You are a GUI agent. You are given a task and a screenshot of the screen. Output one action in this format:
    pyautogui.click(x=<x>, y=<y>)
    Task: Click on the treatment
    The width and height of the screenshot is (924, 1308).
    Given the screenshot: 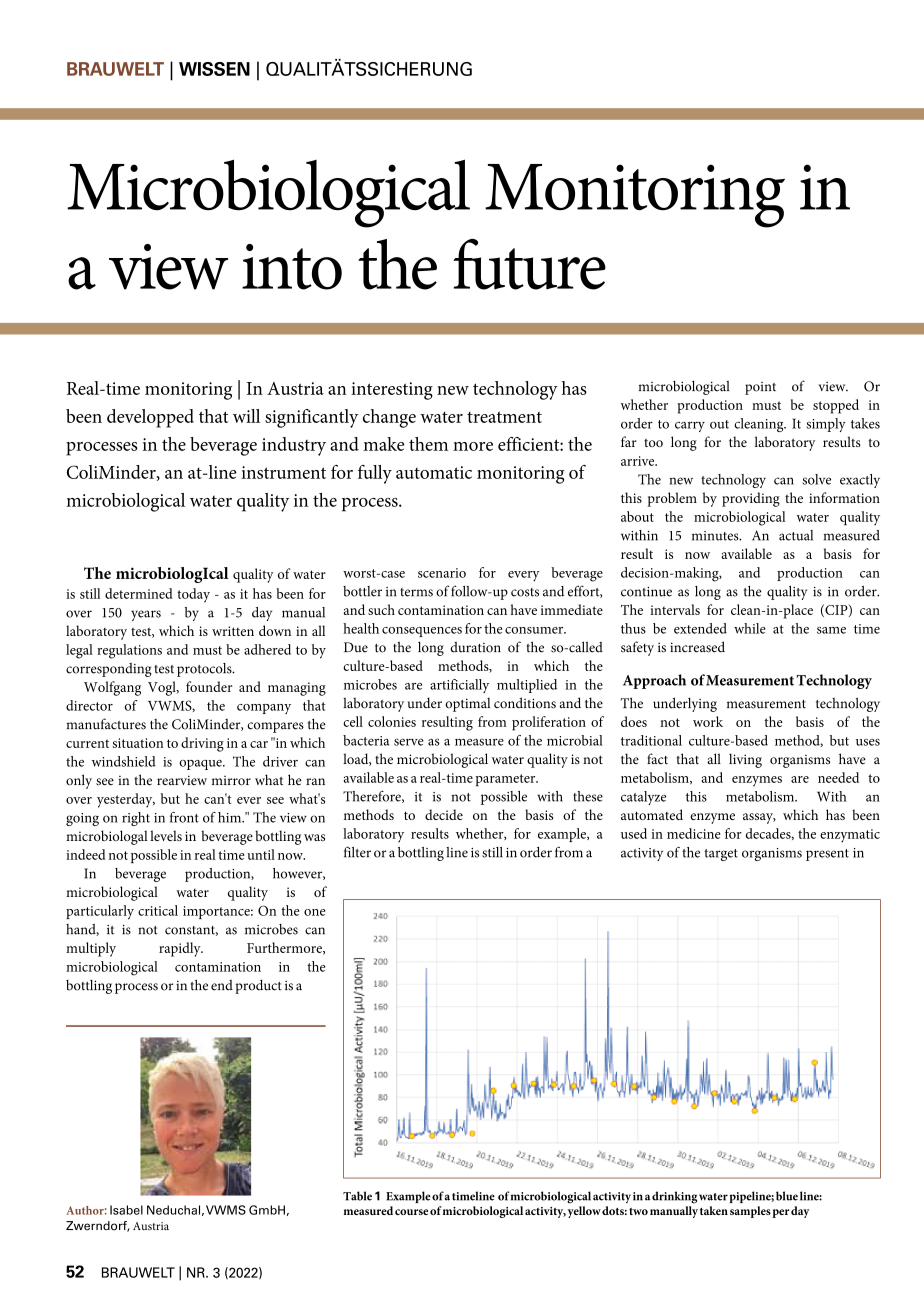 What is the action you would take?
    pyautogui.click(x=504, y=417)
